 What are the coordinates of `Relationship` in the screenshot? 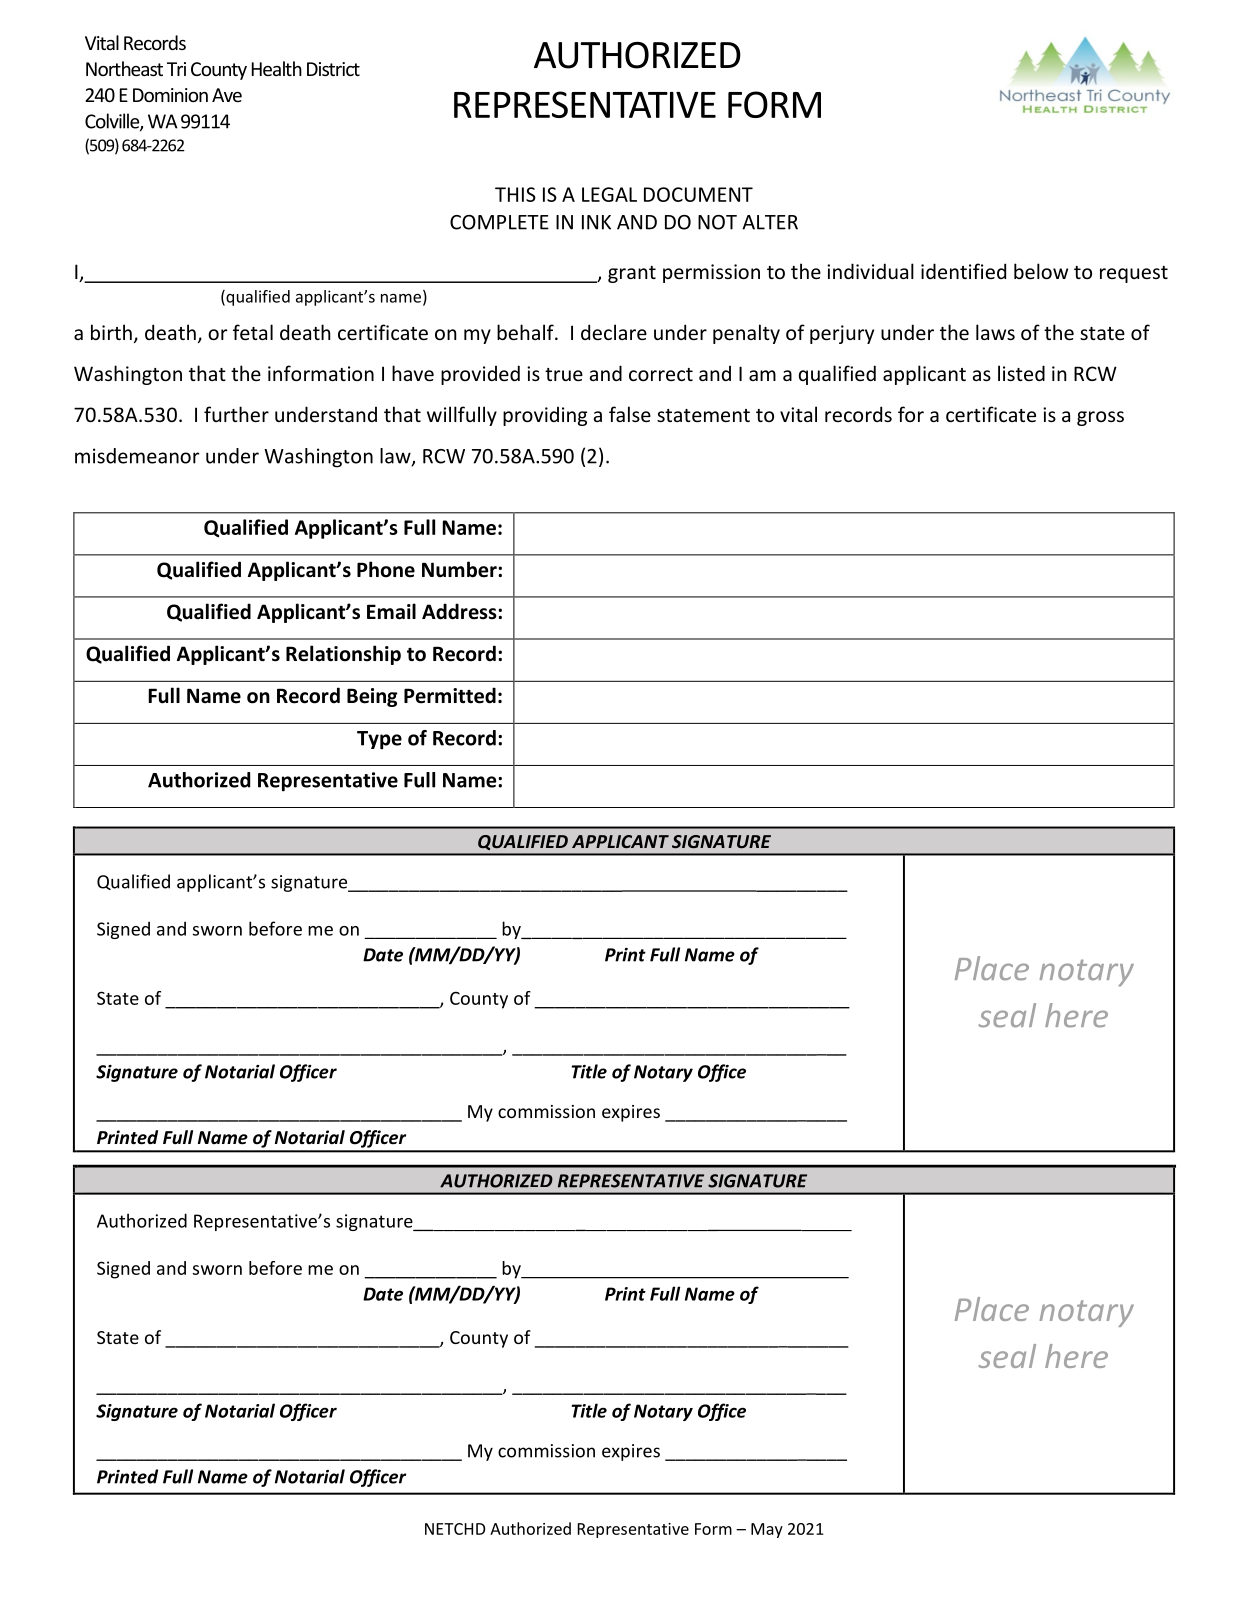 It's located at (343, 655).
